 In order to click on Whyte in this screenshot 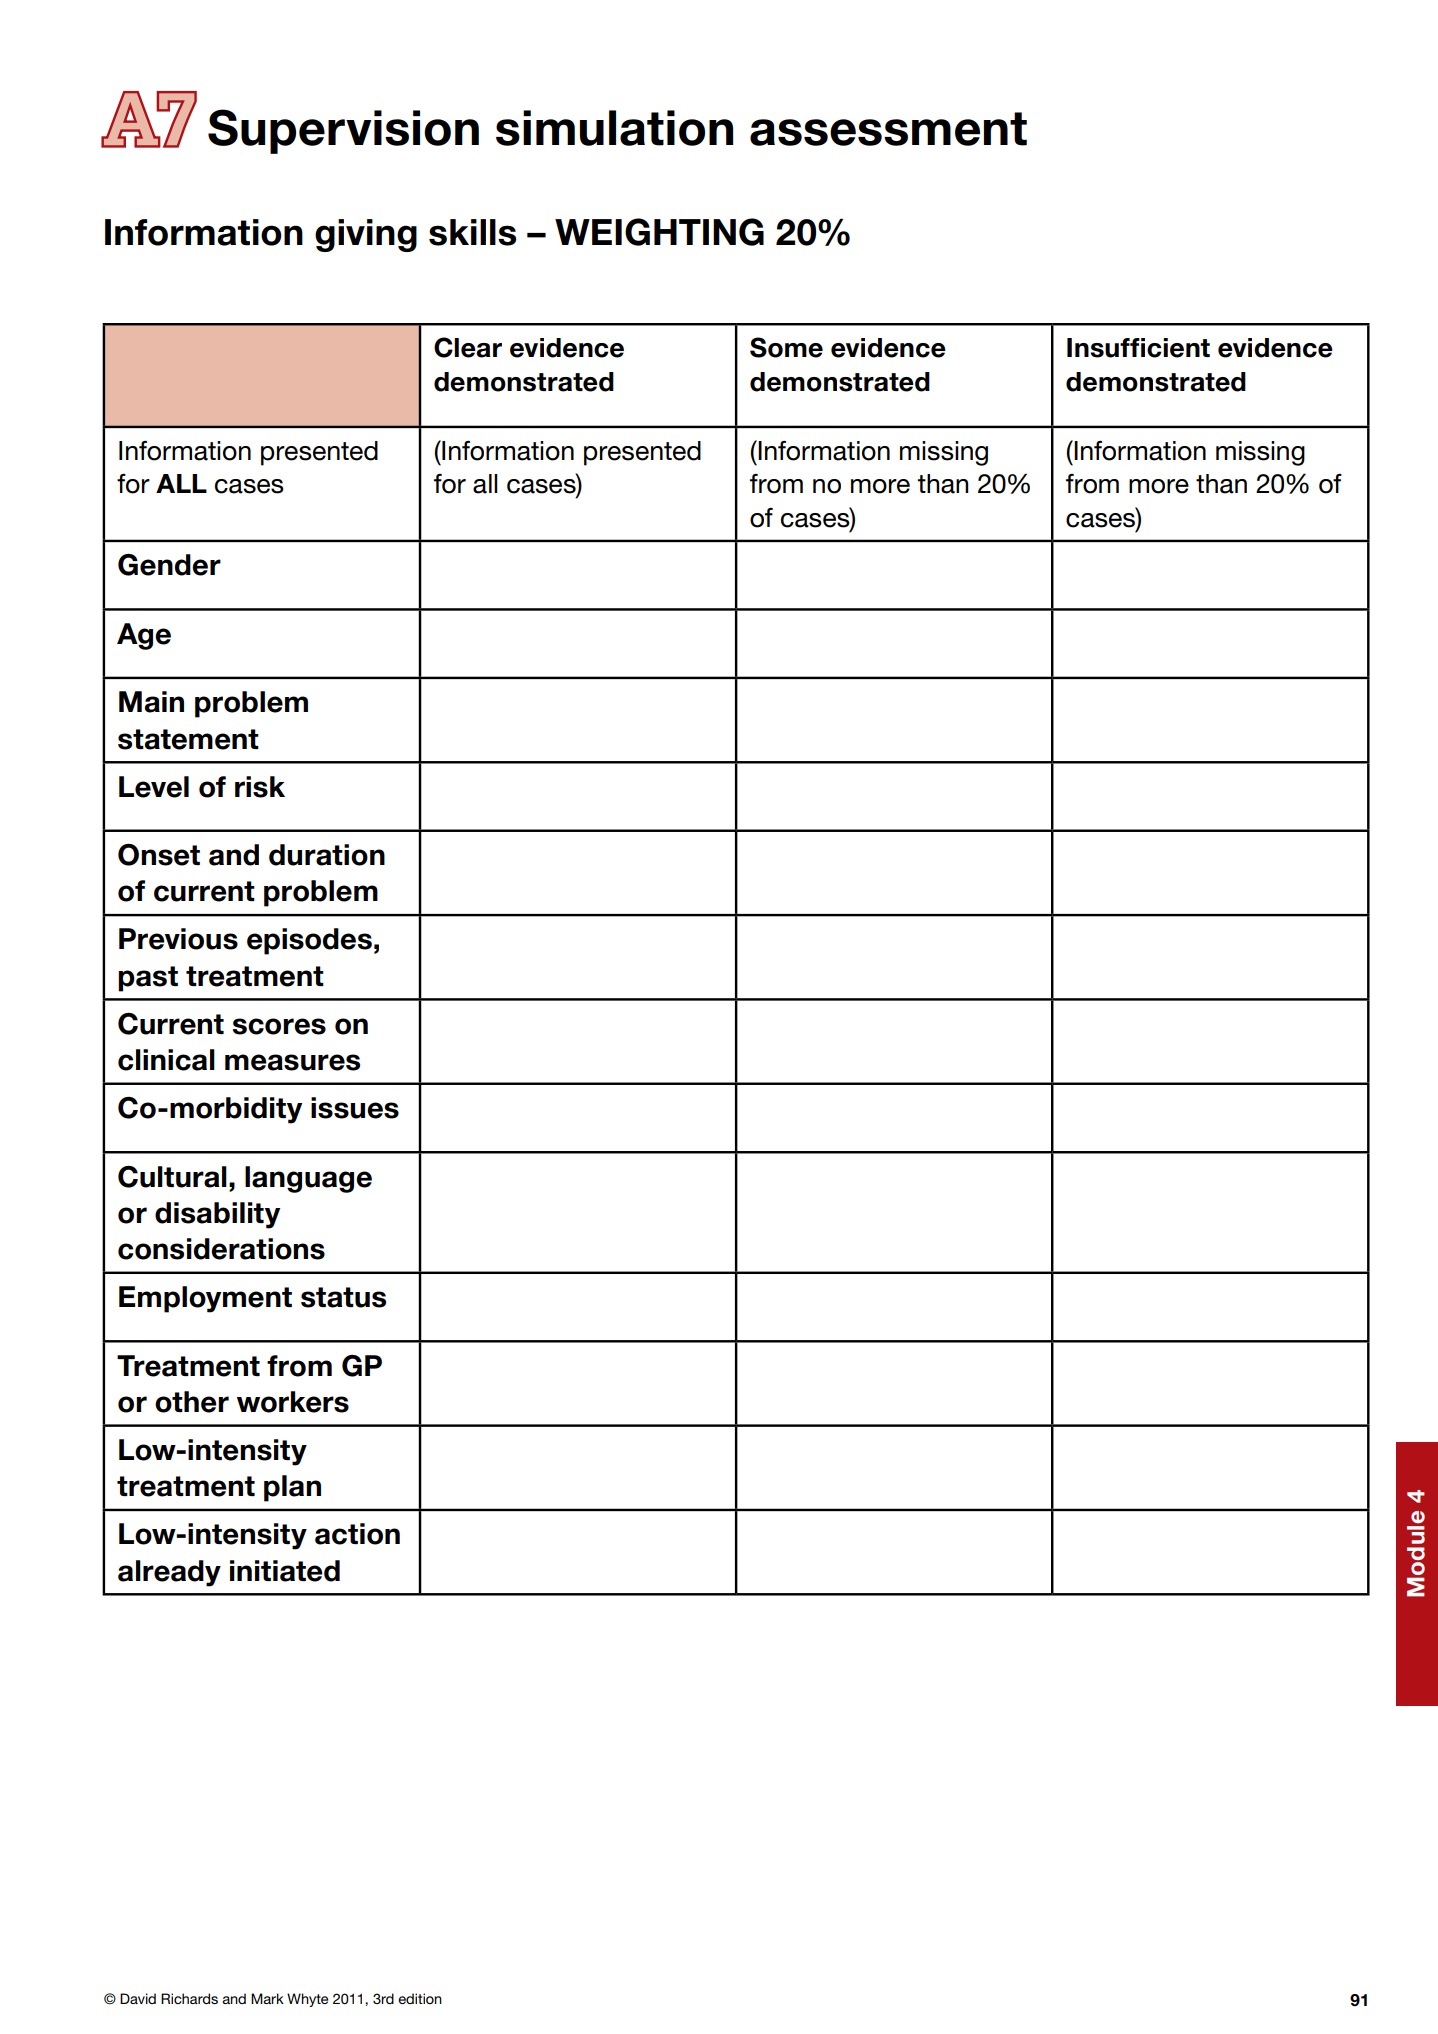, I will do `click(307, 2000)`.
